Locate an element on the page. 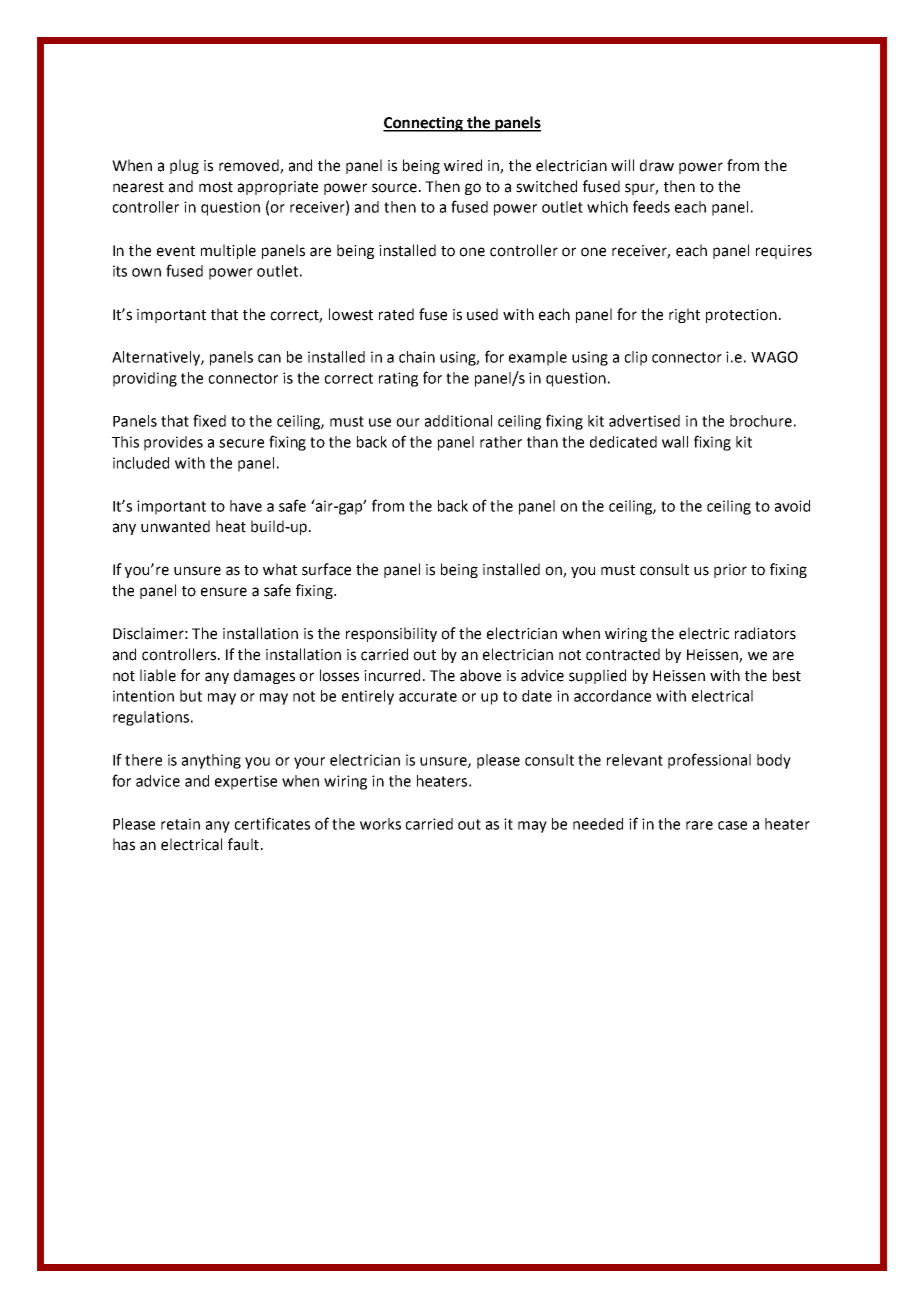 Image resolution: width=924 pixels, height=1308 pixels. rather is located at coordinates (501, 442).
